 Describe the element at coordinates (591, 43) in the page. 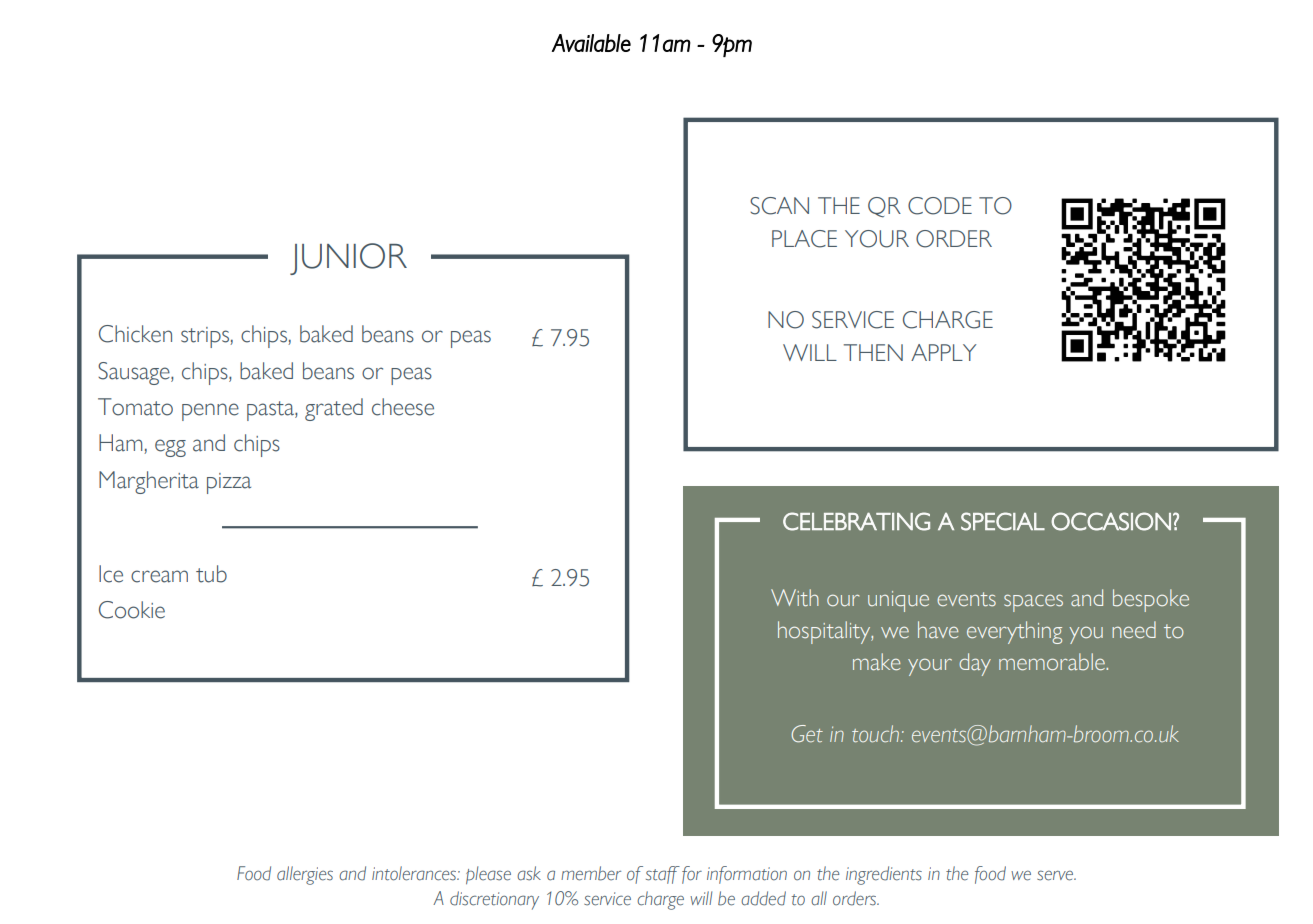

I see `Available` at that location.
